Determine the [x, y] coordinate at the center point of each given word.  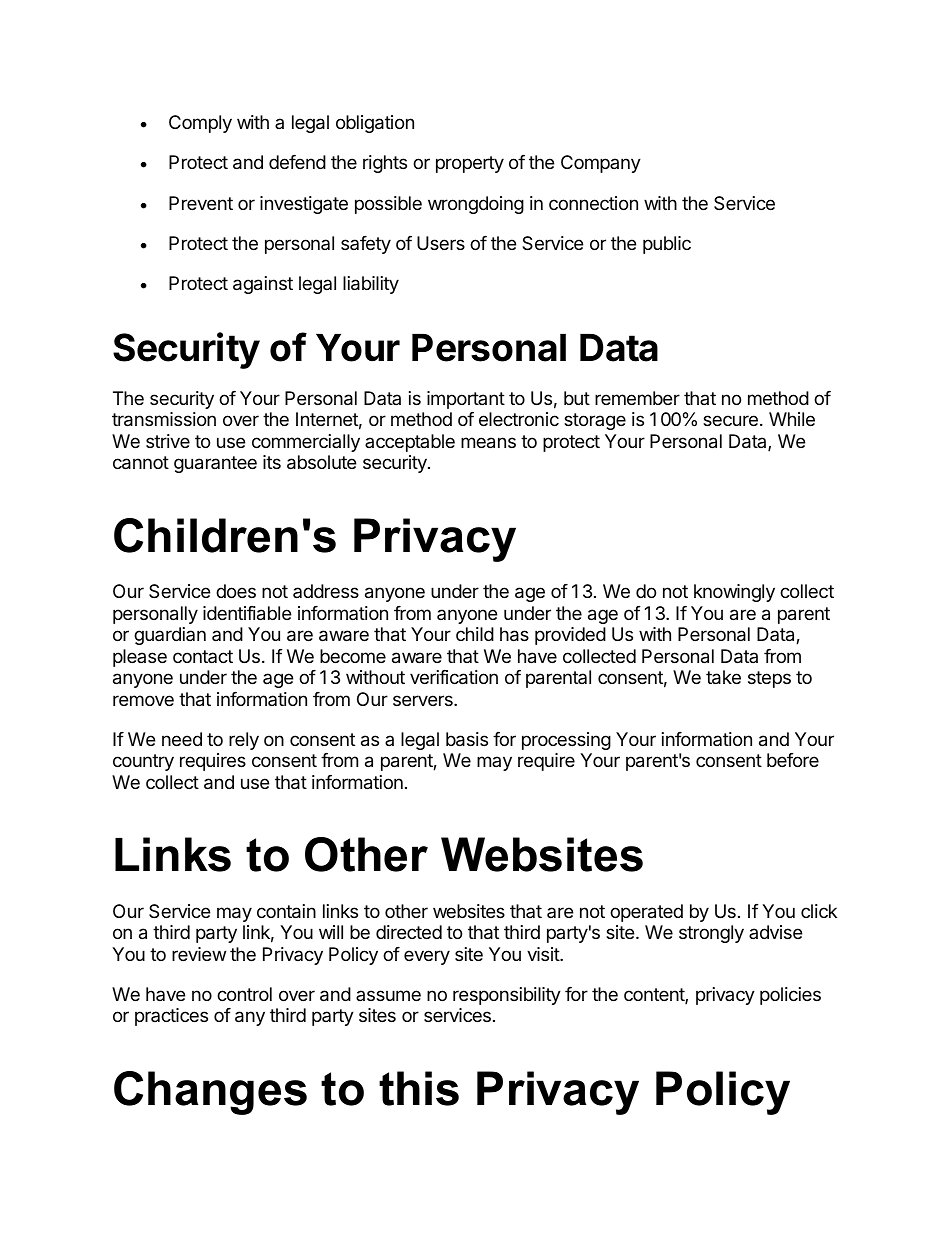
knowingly [734, 593]
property [470, 164]
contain [286, 911]
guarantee [215, 464]
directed [409, 932]
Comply [200, 124]
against [263, 285]
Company [601, 164]
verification [454, 677]
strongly [711, 934]
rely [244, 741]
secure [730, 420]
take [723, 677]
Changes [210, 1093]
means [488, 443]
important [466, 400]
